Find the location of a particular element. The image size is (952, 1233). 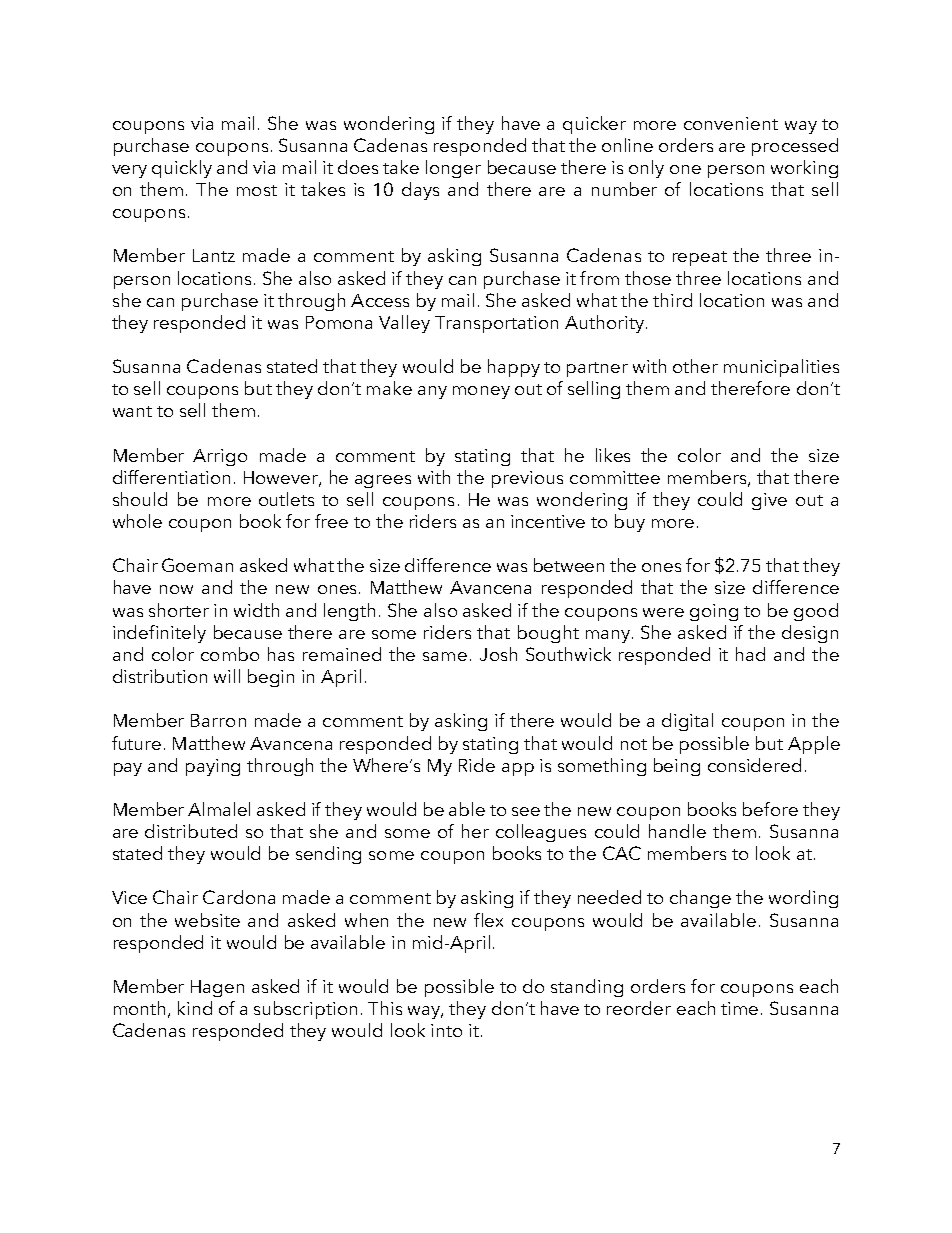

considered is located at coordinates (754, 765).
